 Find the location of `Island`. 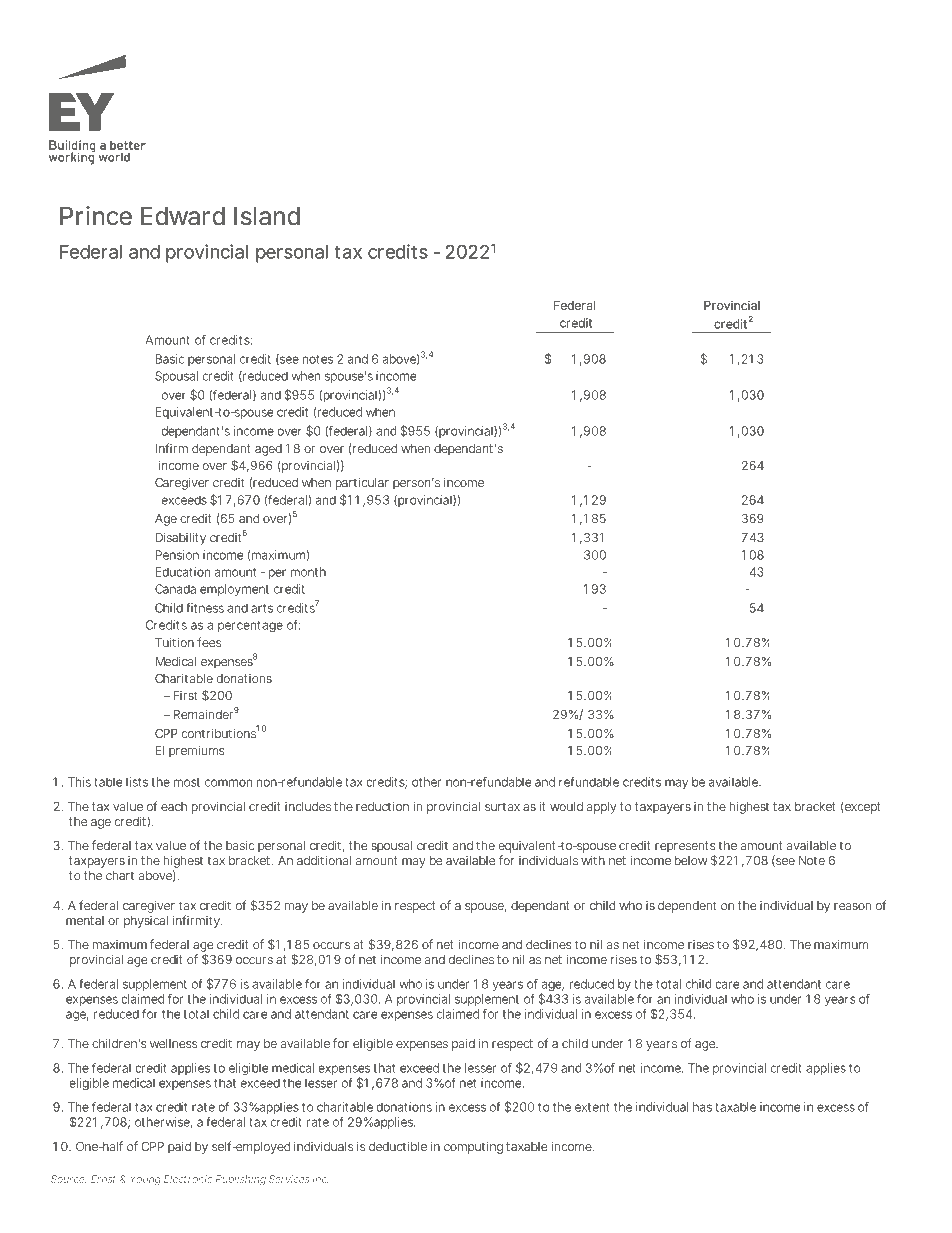

Island is located at coordinates (267, 216).
